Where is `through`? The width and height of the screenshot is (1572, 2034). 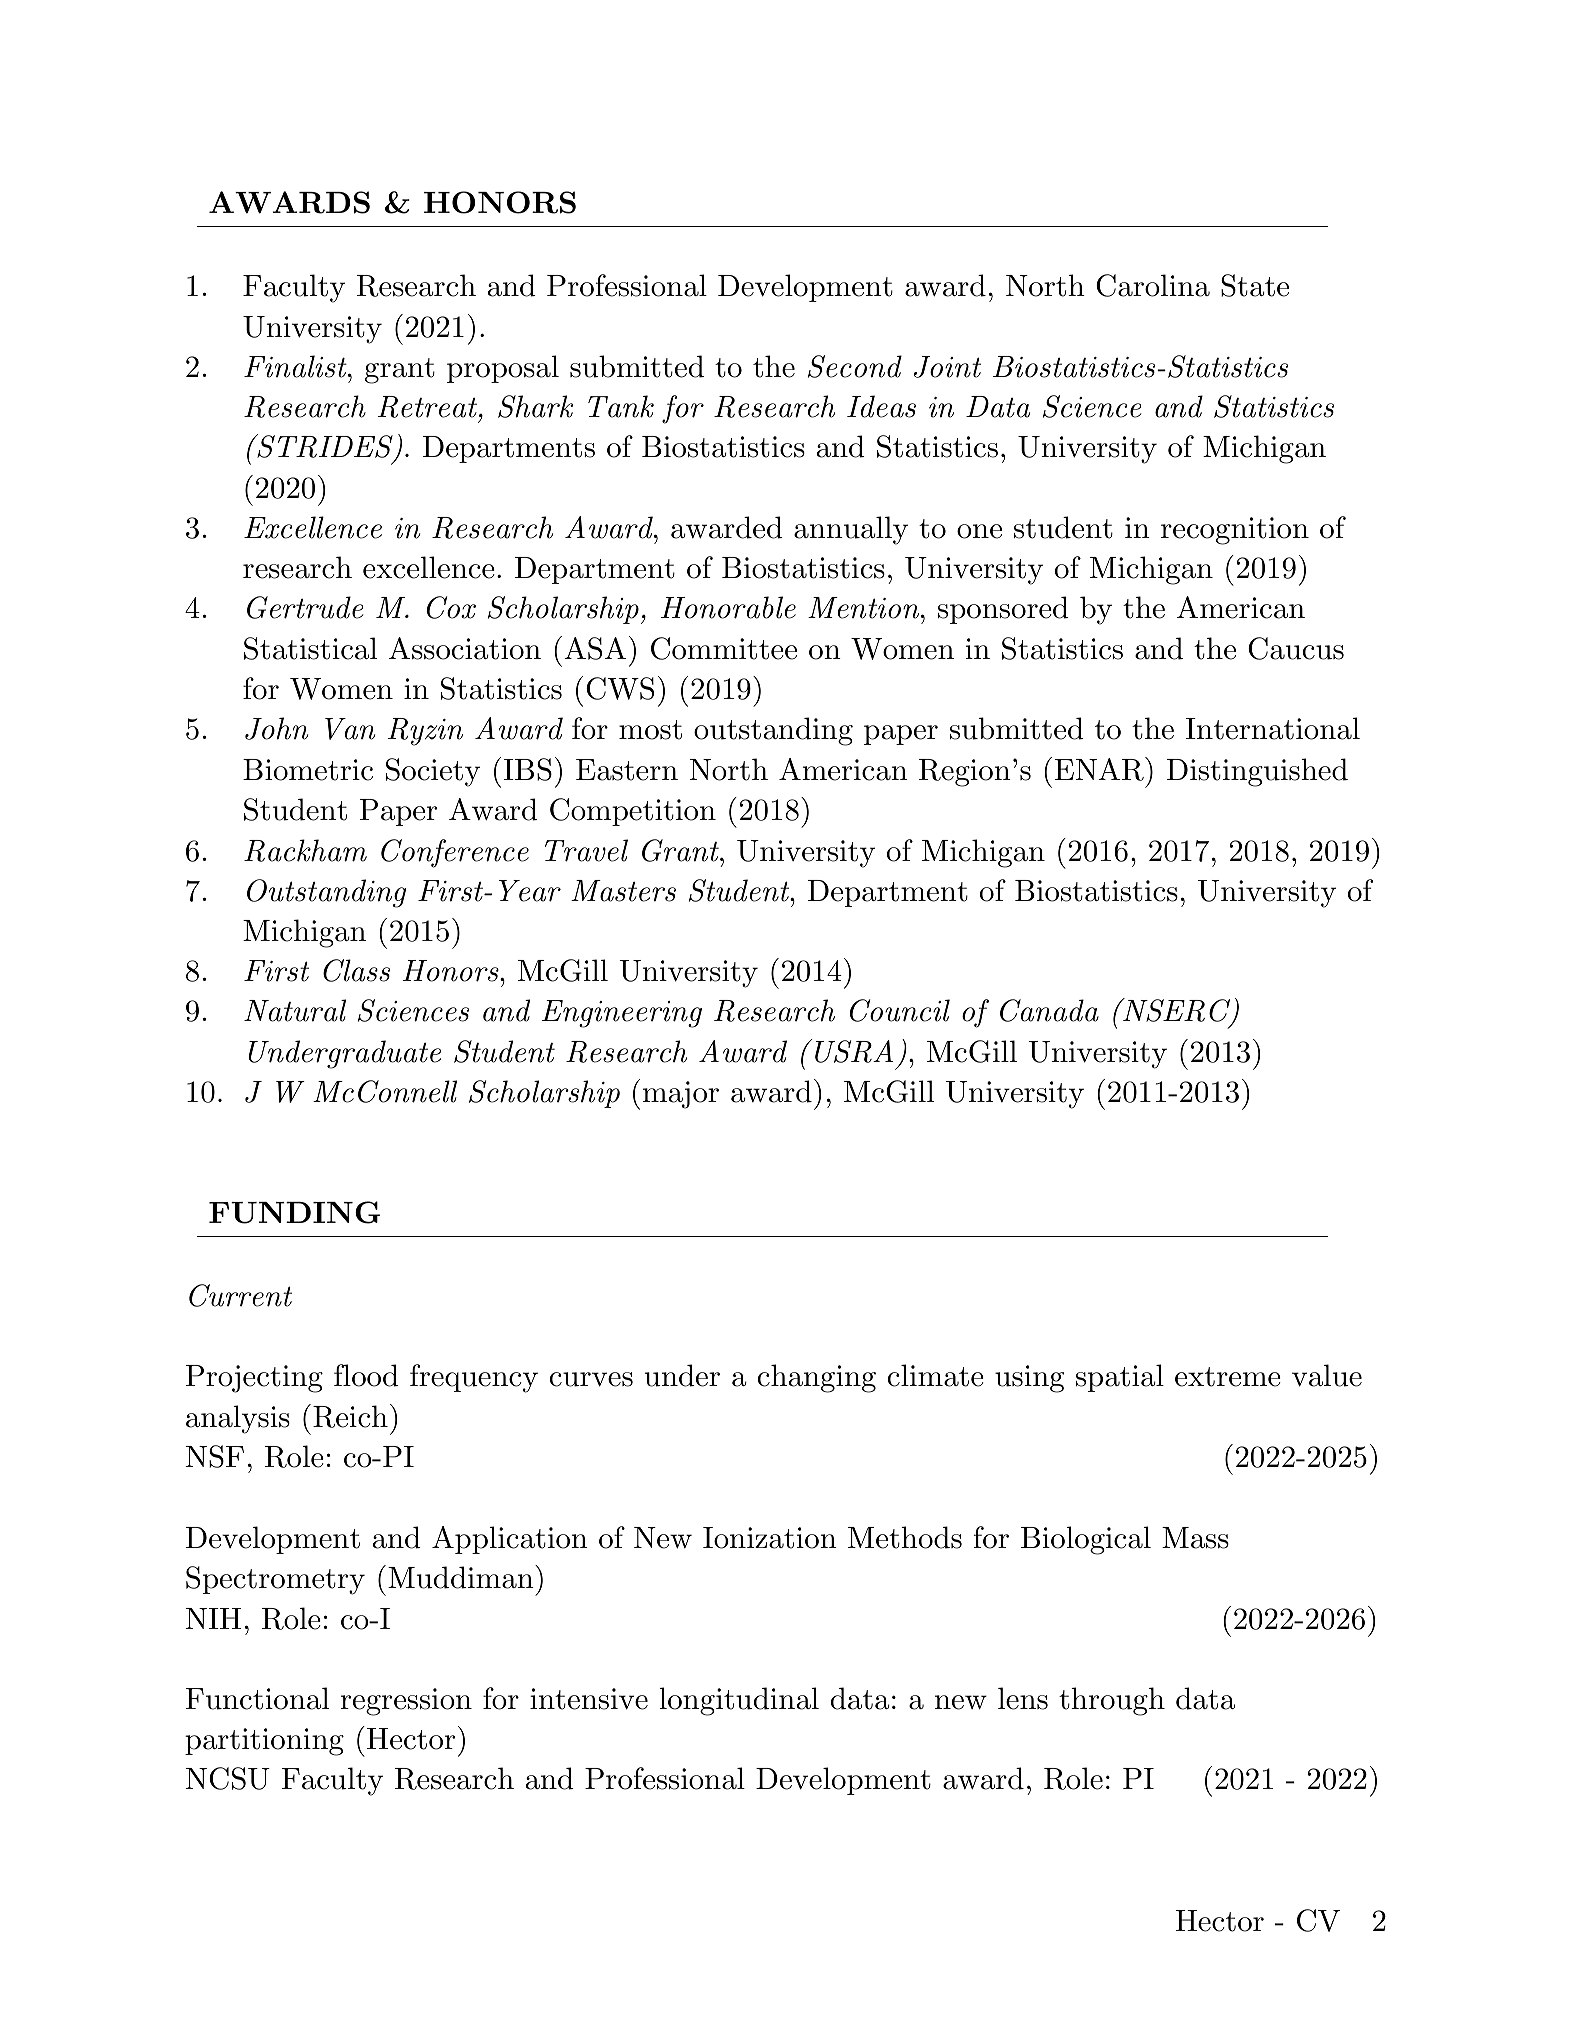
through is located at coordinates (1112, 1701).
